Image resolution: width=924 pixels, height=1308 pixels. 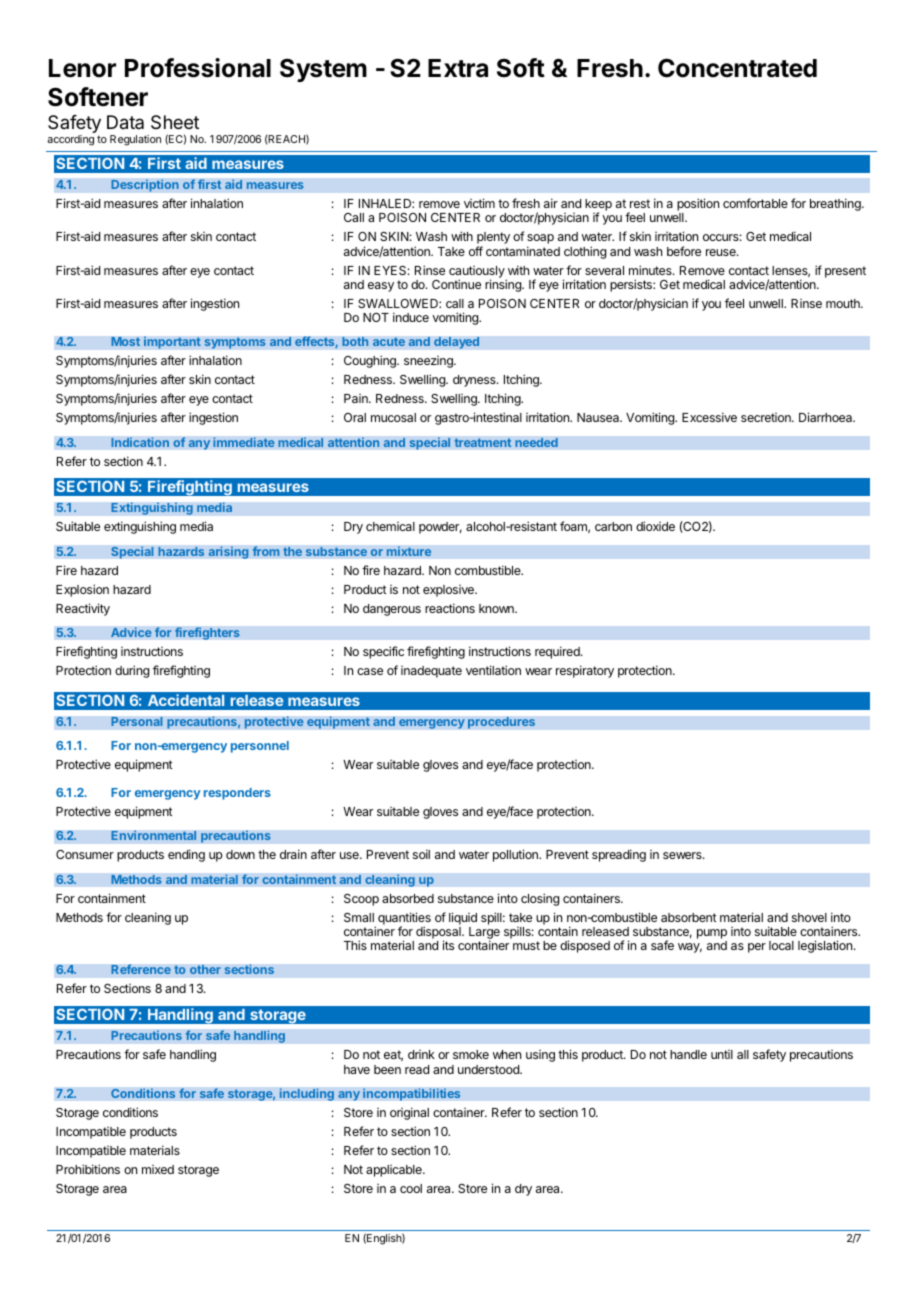 What do you see at coordinates (158, 1169) in the document?
I see `mixed` at bounding box center [158, 1169].
